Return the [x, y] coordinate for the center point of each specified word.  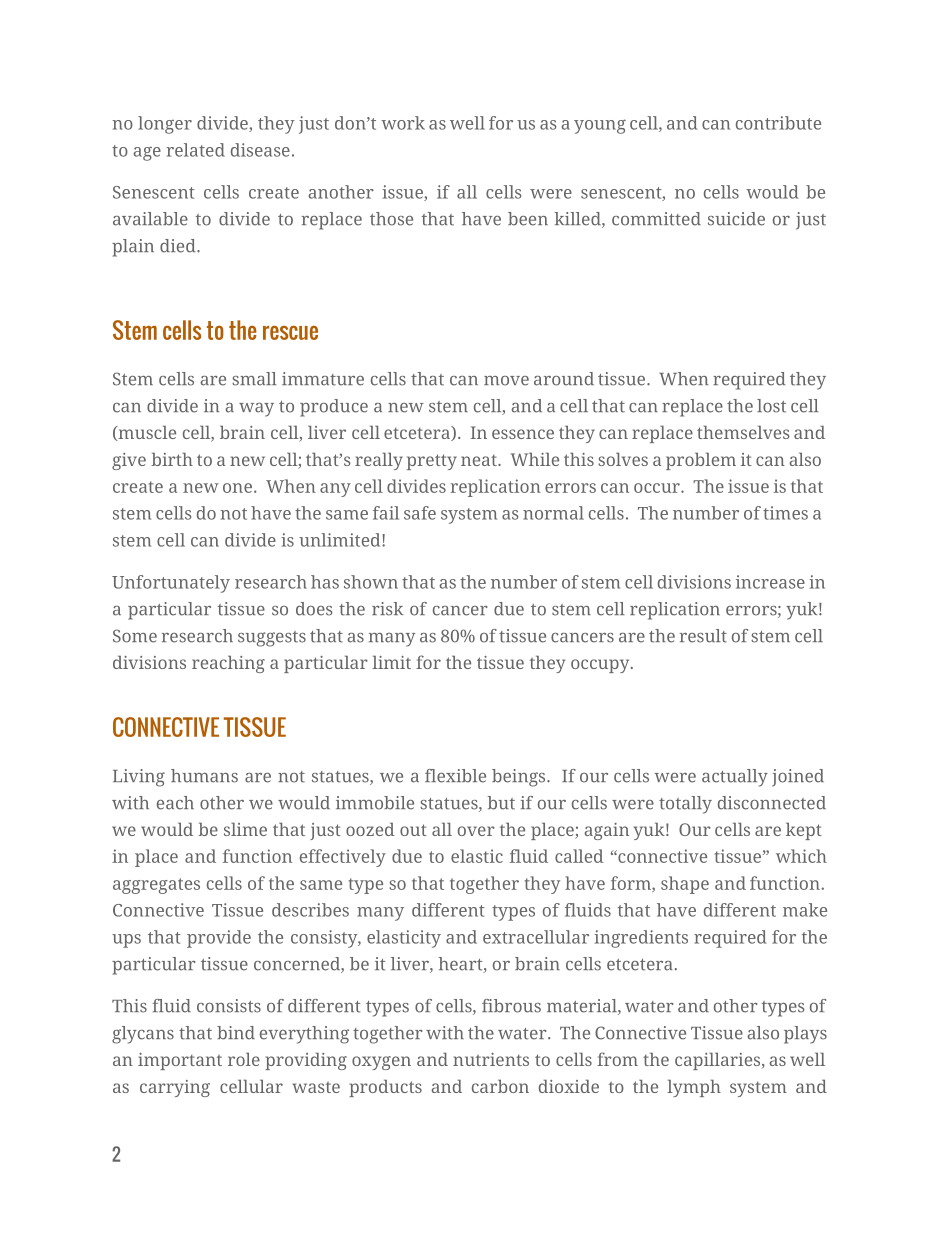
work [403, 123]
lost [771, 406]
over [476, 831]
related [195, 150]
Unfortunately [171, 584]
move [506, 381]
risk [387, 609]
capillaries [719, 1061]
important [180, 1061]
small [254, 379]
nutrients [491, 1059]
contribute [778, 123]
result [703, 636]
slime [245, 829]
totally [685, 805]
